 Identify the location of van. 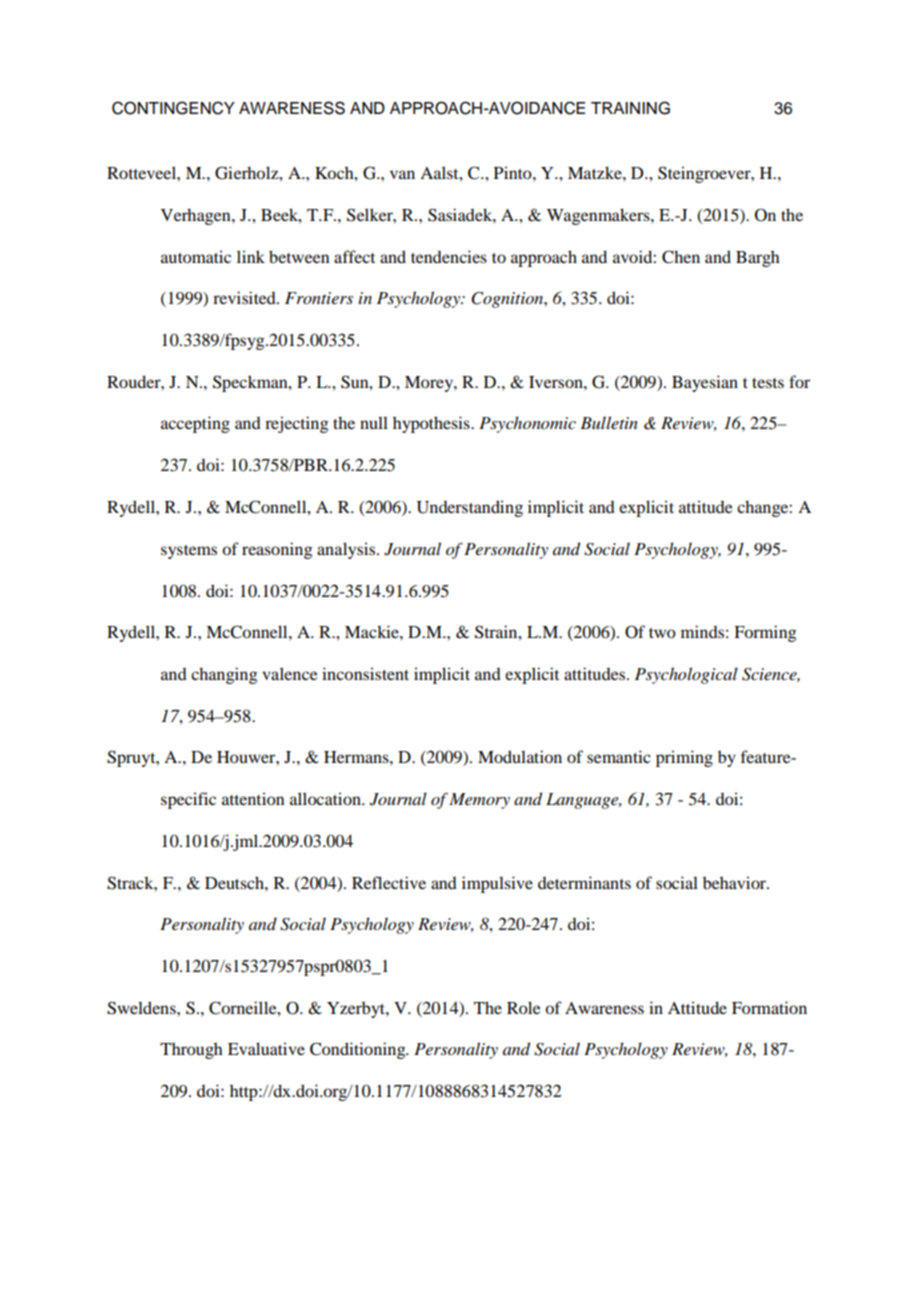
(402, 174).
